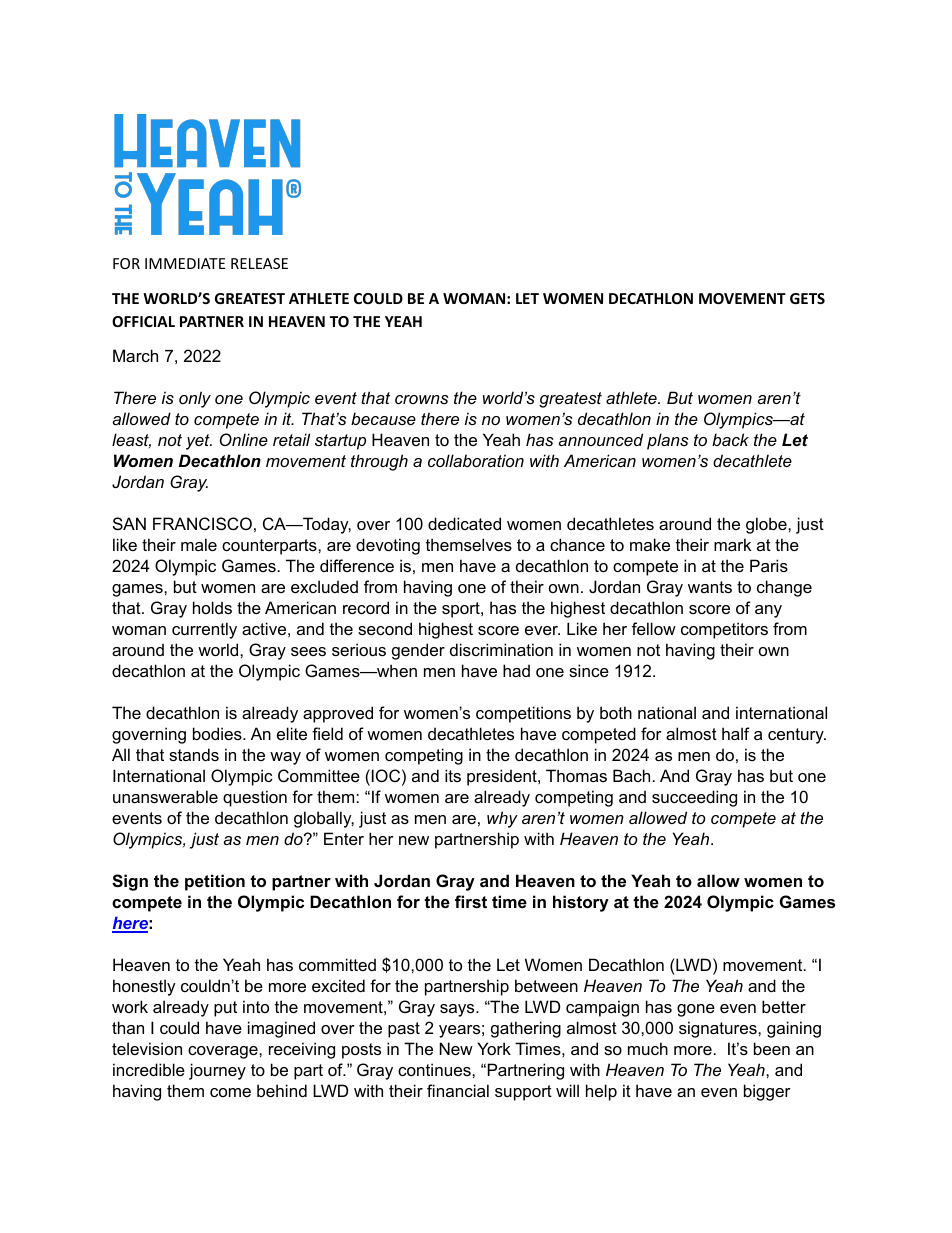 This document has width=952, height=1233. Describe the element at coordinates (217, 1071) in the document. I see `journey` at that location.
